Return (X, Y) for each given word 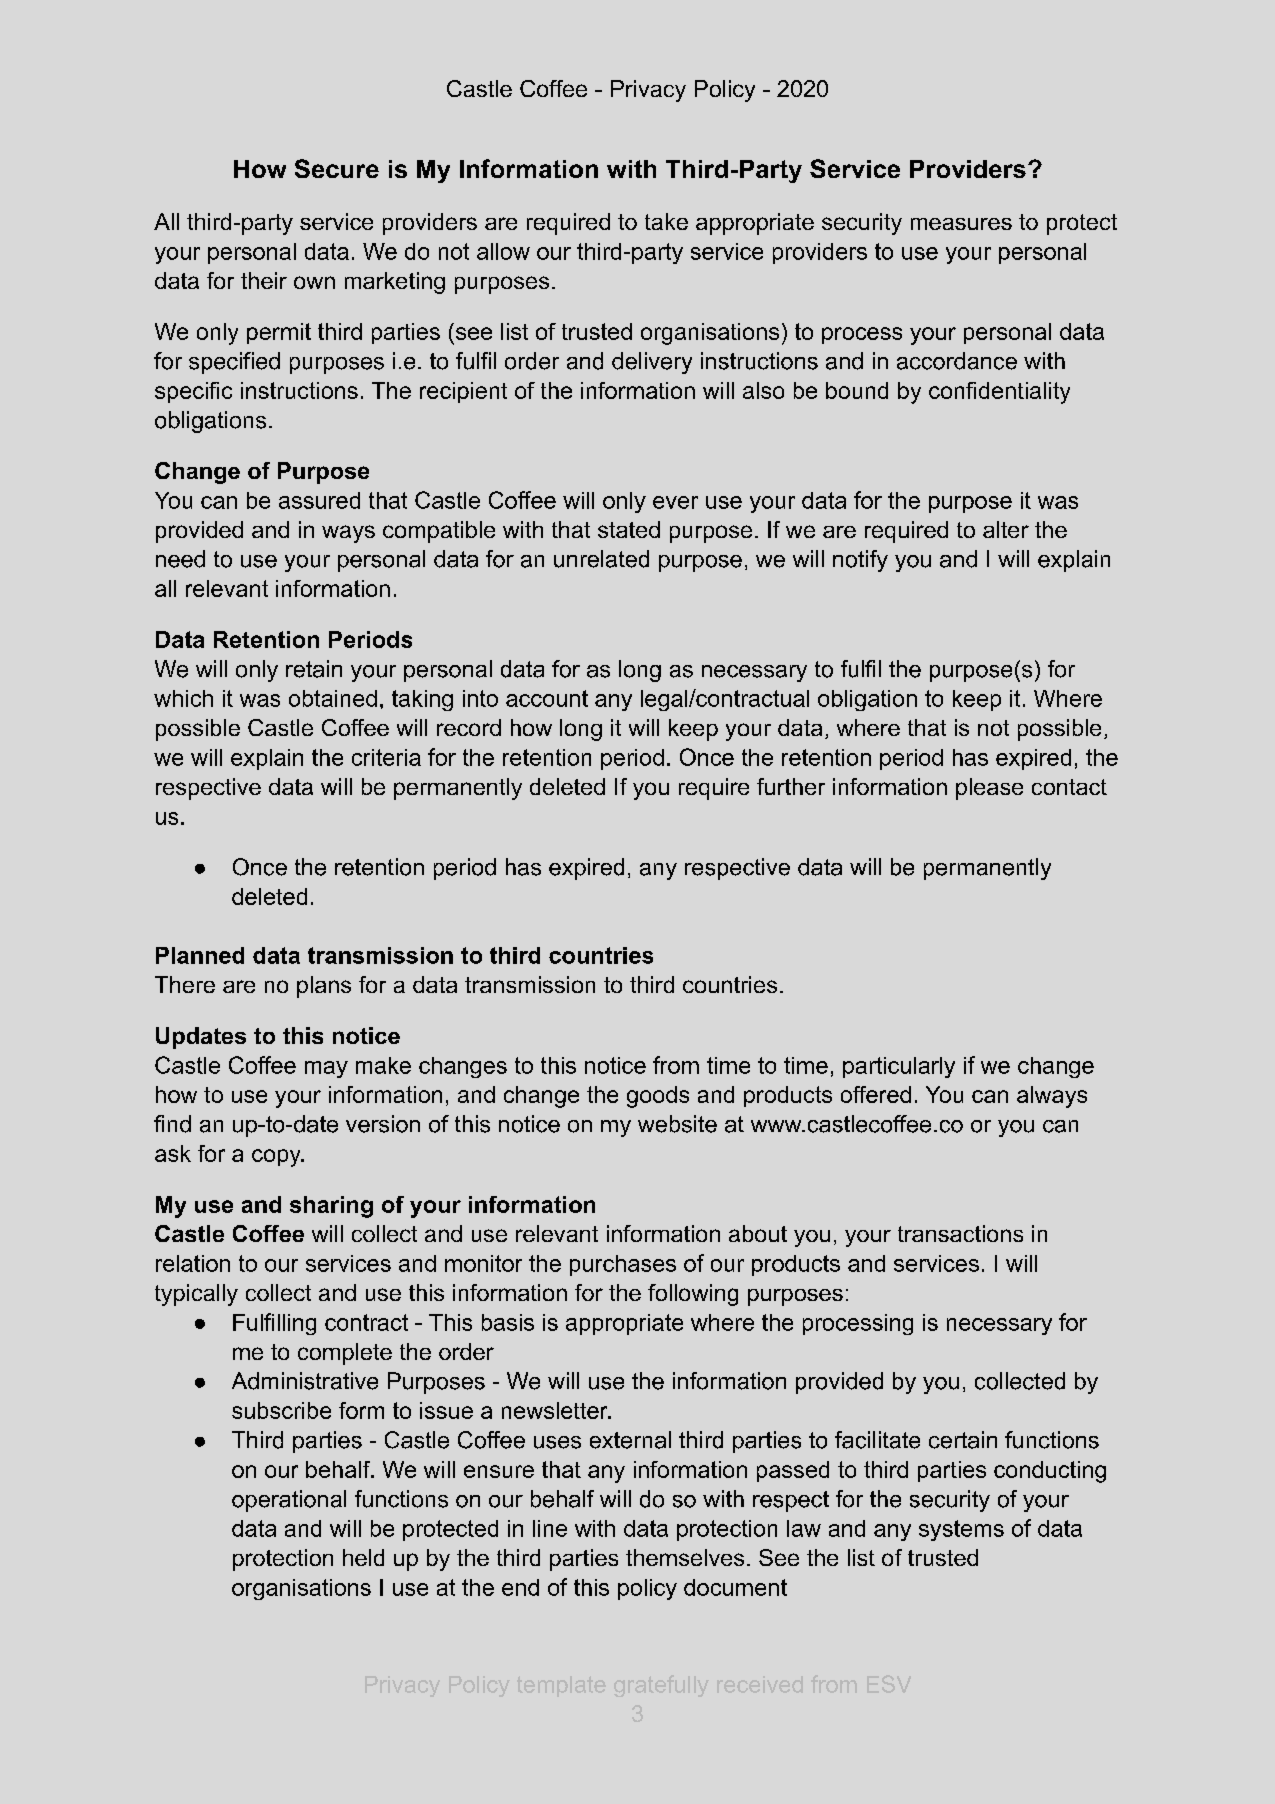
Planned (200, 955)
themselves (685, 1557)
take (666, 221)
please (989, 789)
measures (961, 224)
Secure (337, 168)
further (791, 786)
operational (289, 1501)
